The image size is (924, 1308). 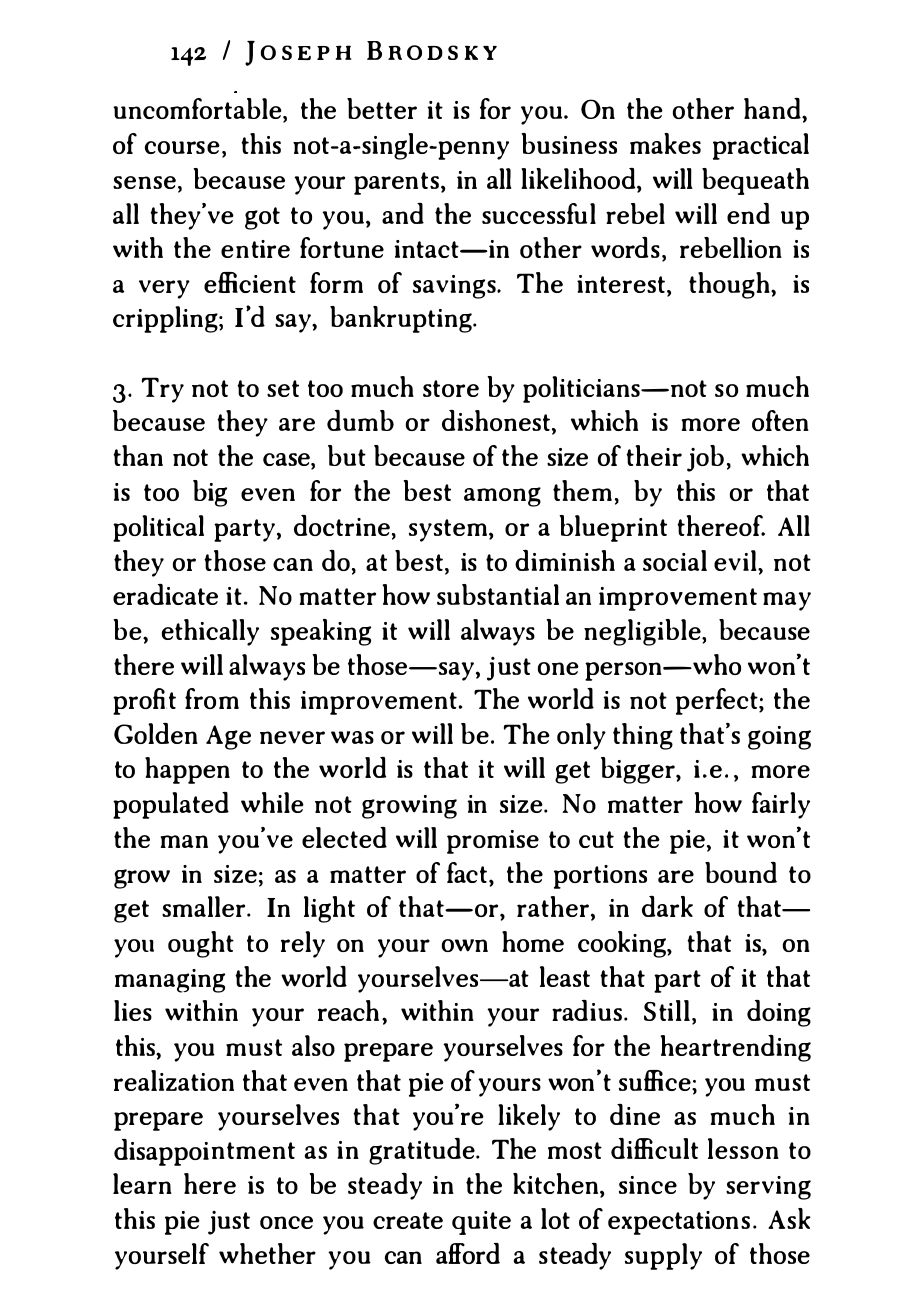 What do you see at coordinates (498, 594) in the screenshot?
I see `substantial` at bounding box center [498, 594].
